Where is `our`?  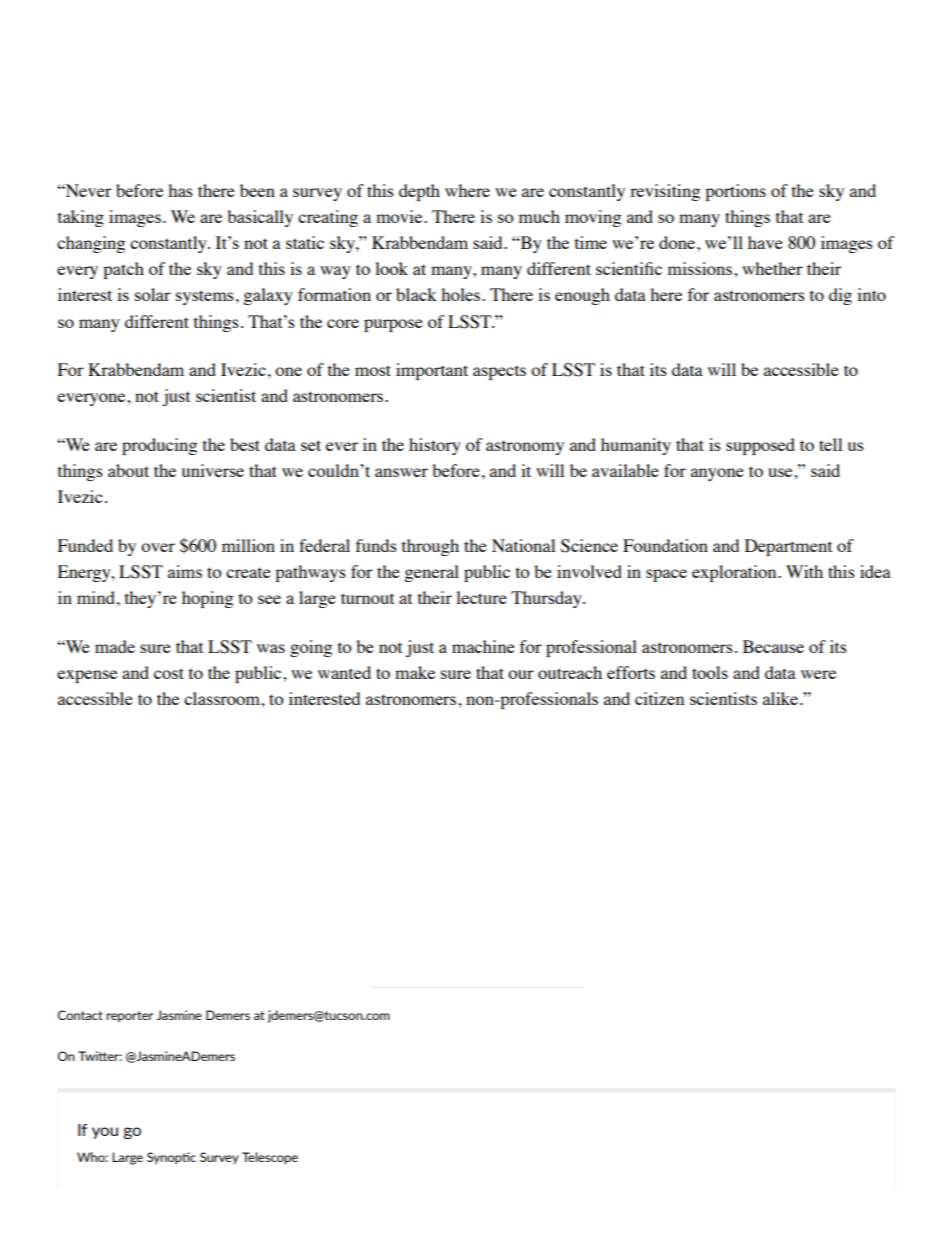 our is located at coordinates (521, 674).
